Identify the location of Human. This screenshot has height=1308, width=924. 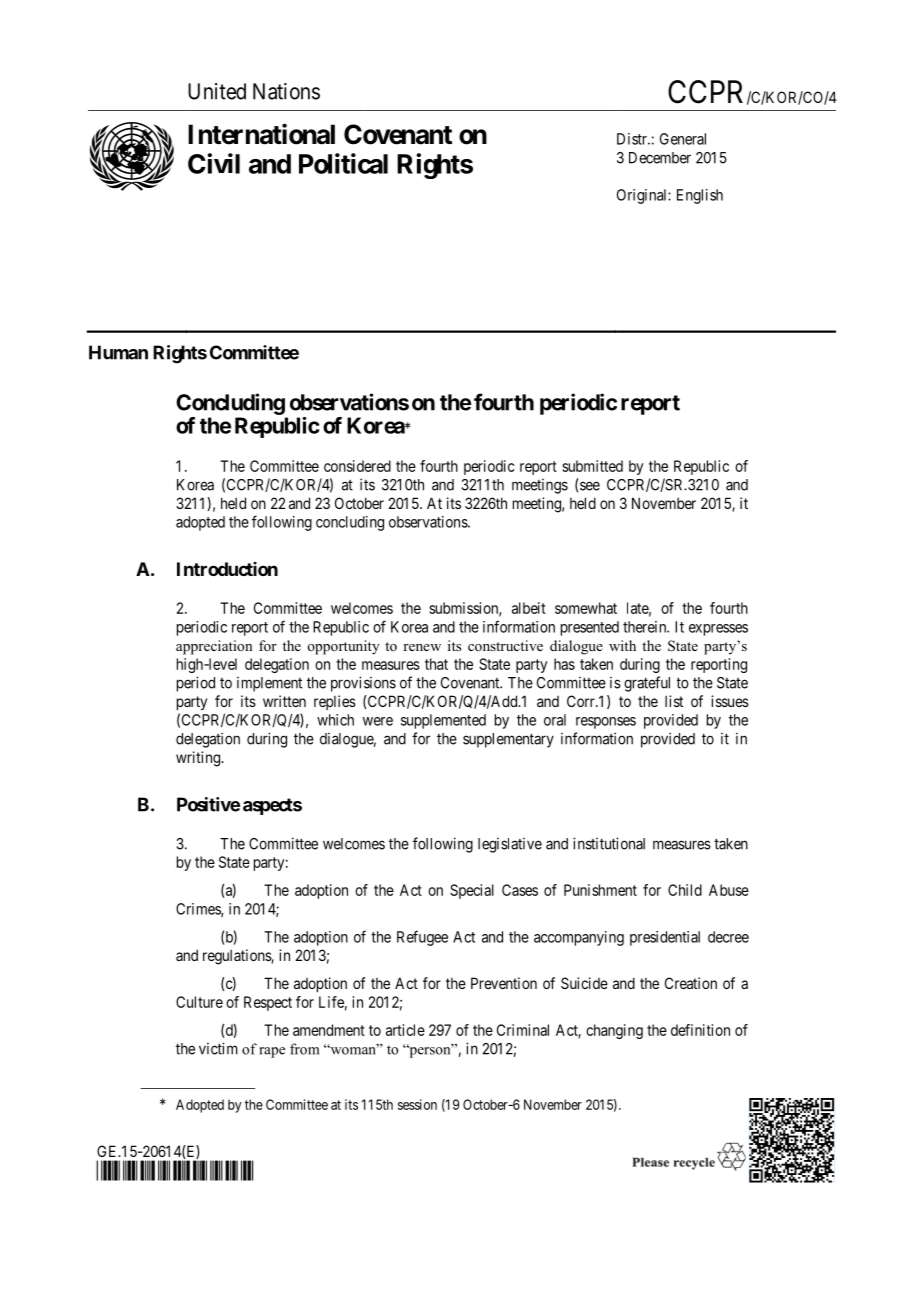
(118, 352).
